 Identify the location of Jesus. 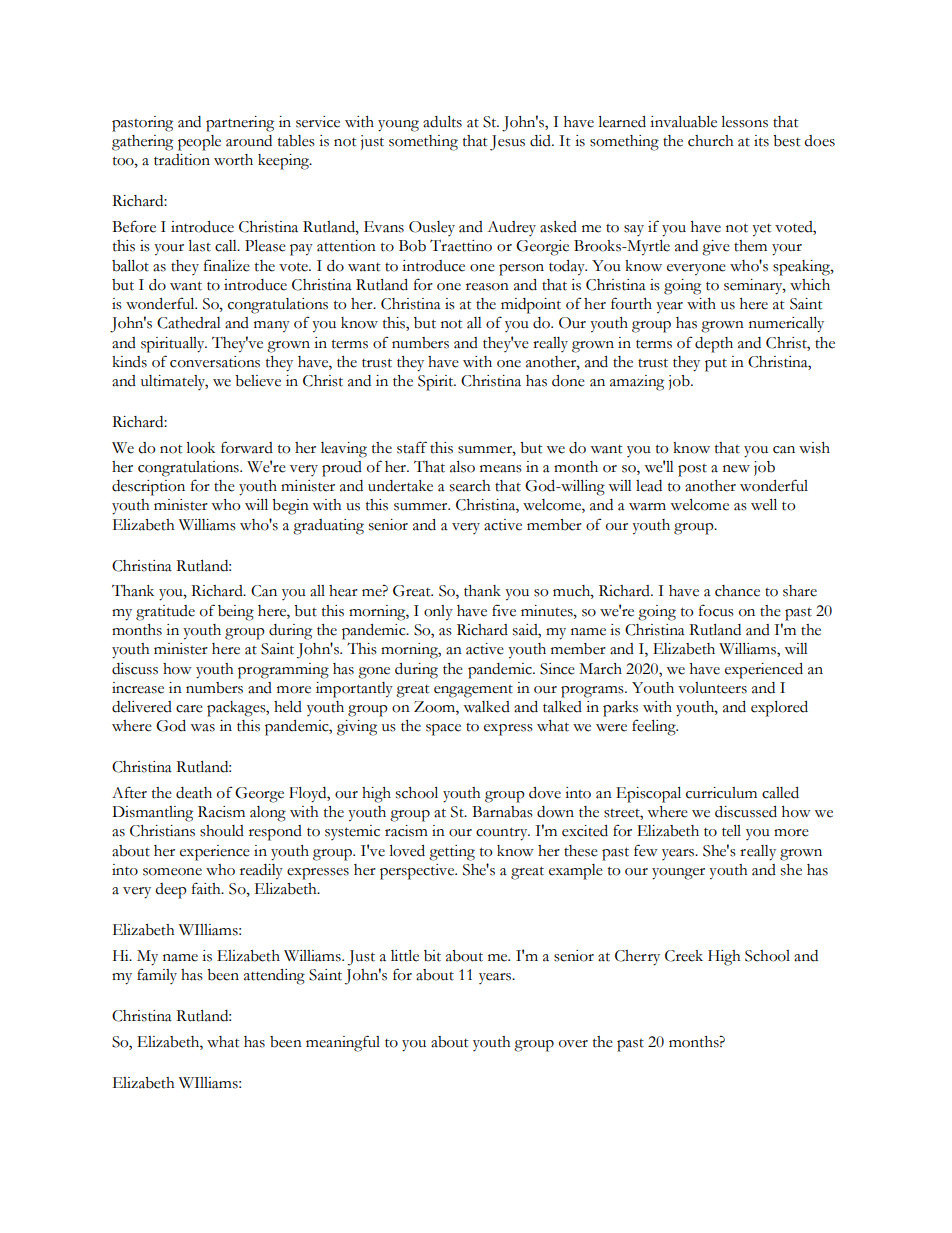
(507, 143).
